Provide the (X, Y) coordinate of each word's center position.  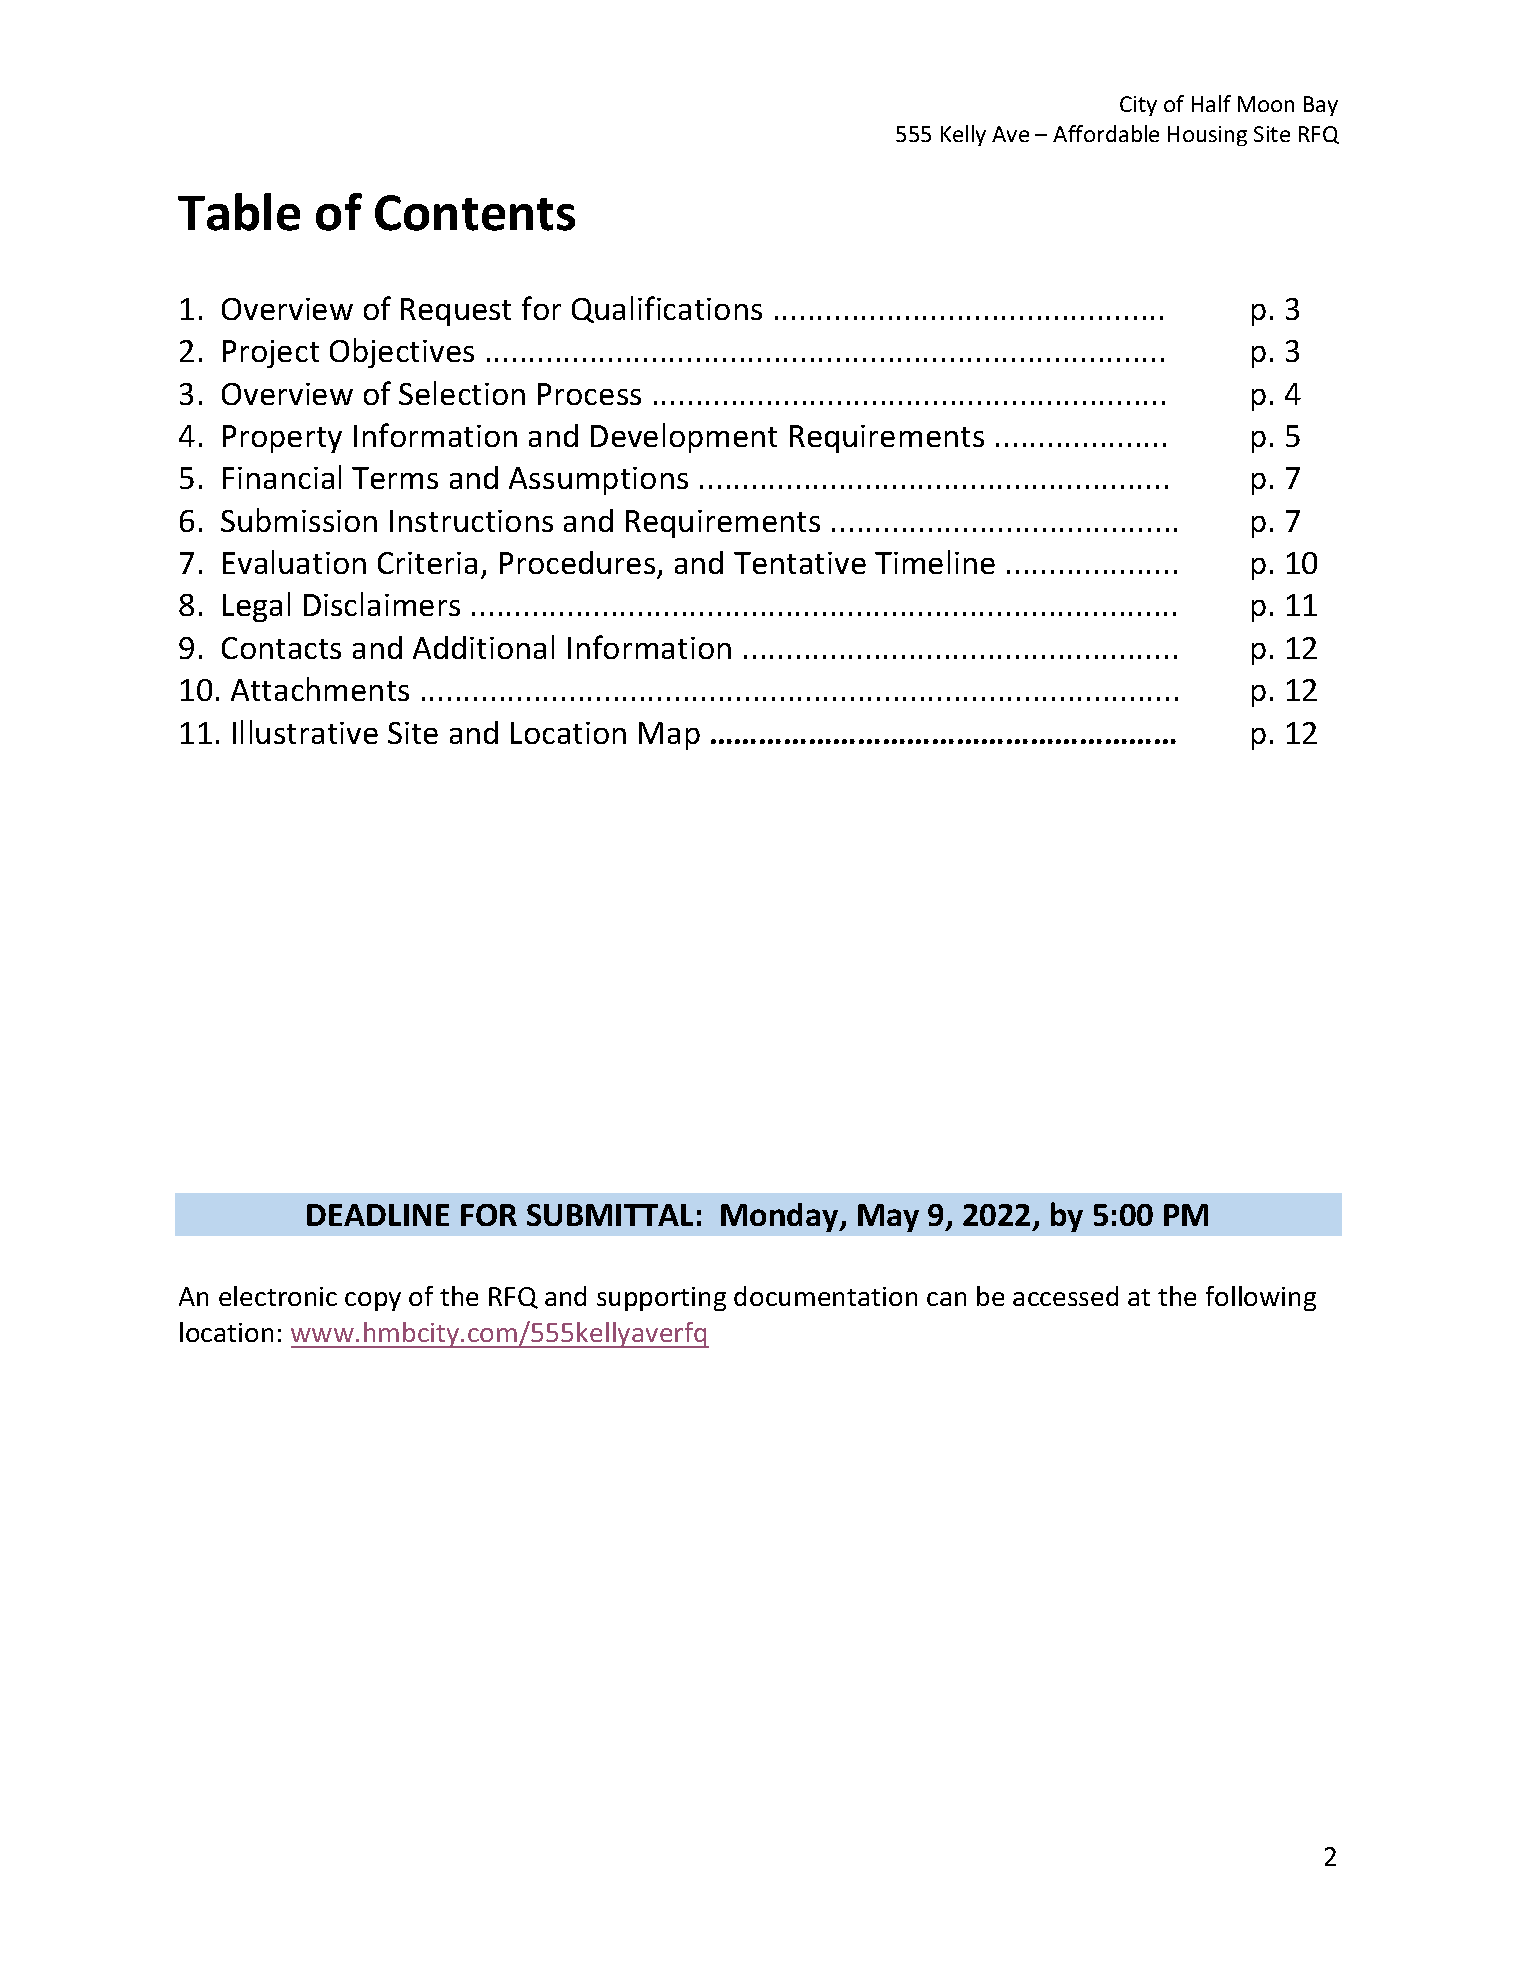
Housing (1207, 136)
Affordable (1106, 133)
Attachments (320, 689)
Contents (475, 213)
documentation (825, 1296)
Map (669, 736)
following (1261, 1298)
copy (373, 1301)
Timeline (935, 562)
